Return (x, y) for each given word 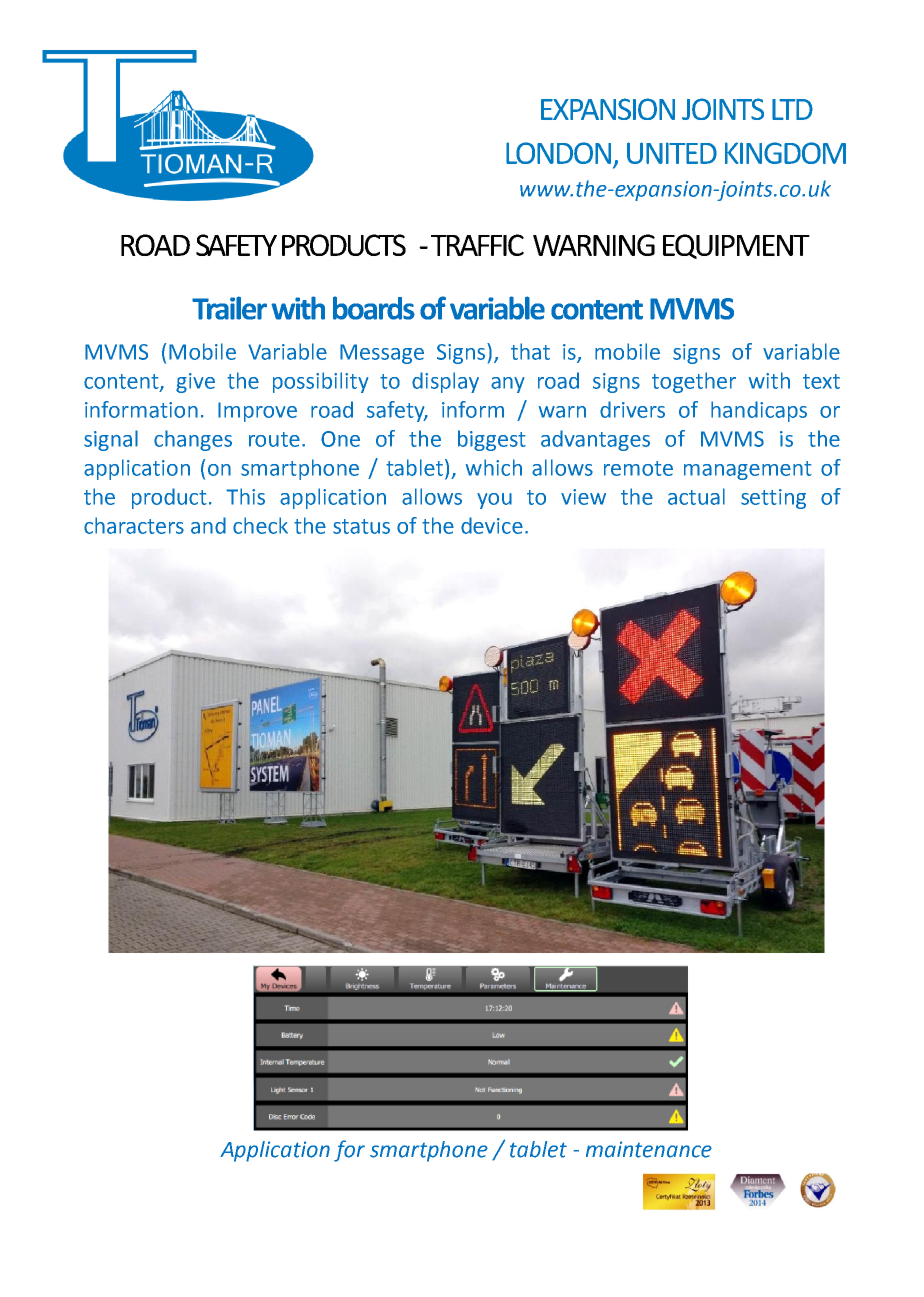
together (694, 382)
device (492, 525)
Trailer (229, 308)
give (195, 383)
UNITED (672, 153)
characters (134, 525)
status (361, 526)
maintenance (649, 1149)
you (494, 501)
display (445, 382)
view (583, 497)
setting (773, 499)
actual (696, 496)
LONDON (560, 154)
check (260, 525)
